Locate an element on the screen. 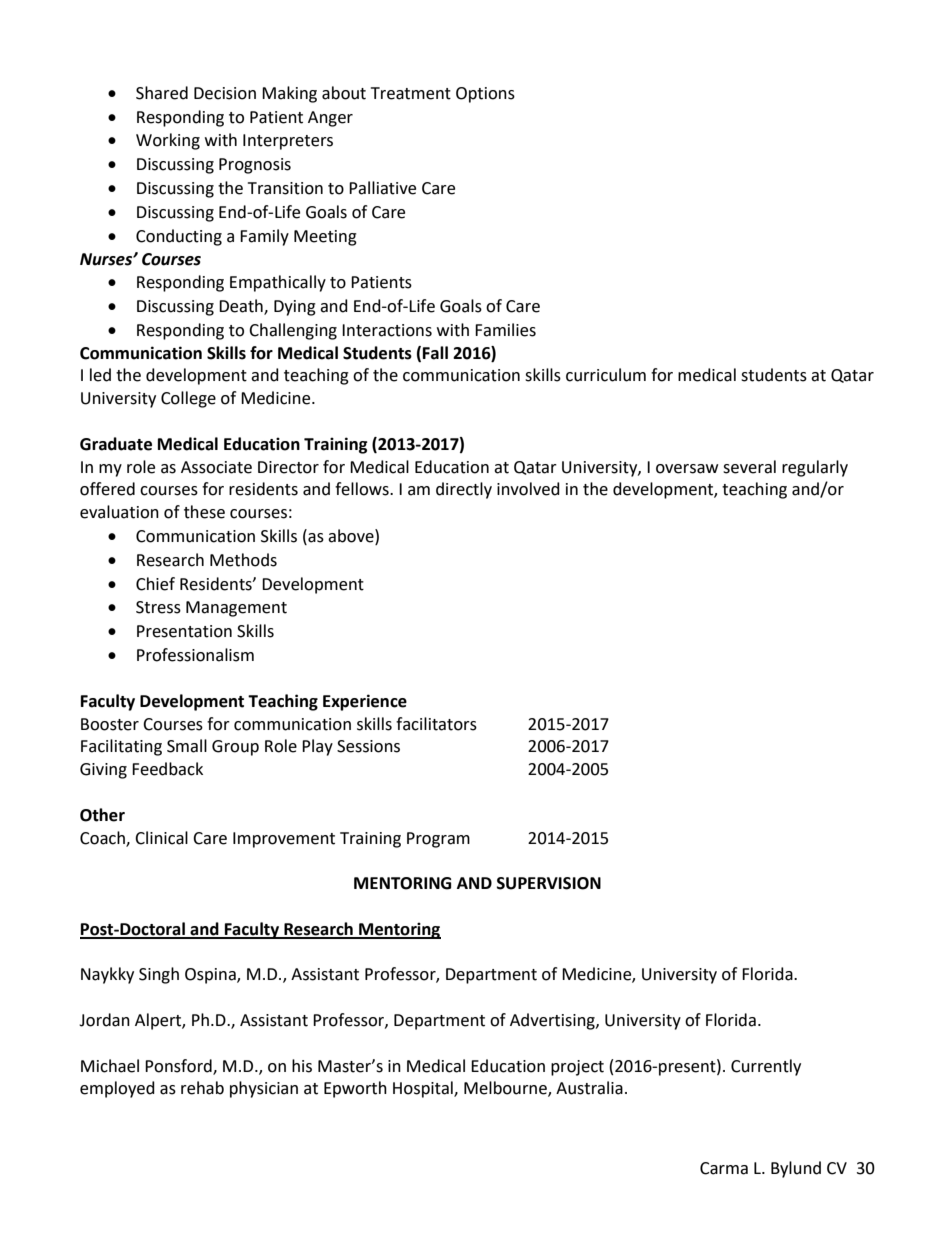 The width and height of the screenshot is (952, 1233). Working is located at coordinates (168, 141).
